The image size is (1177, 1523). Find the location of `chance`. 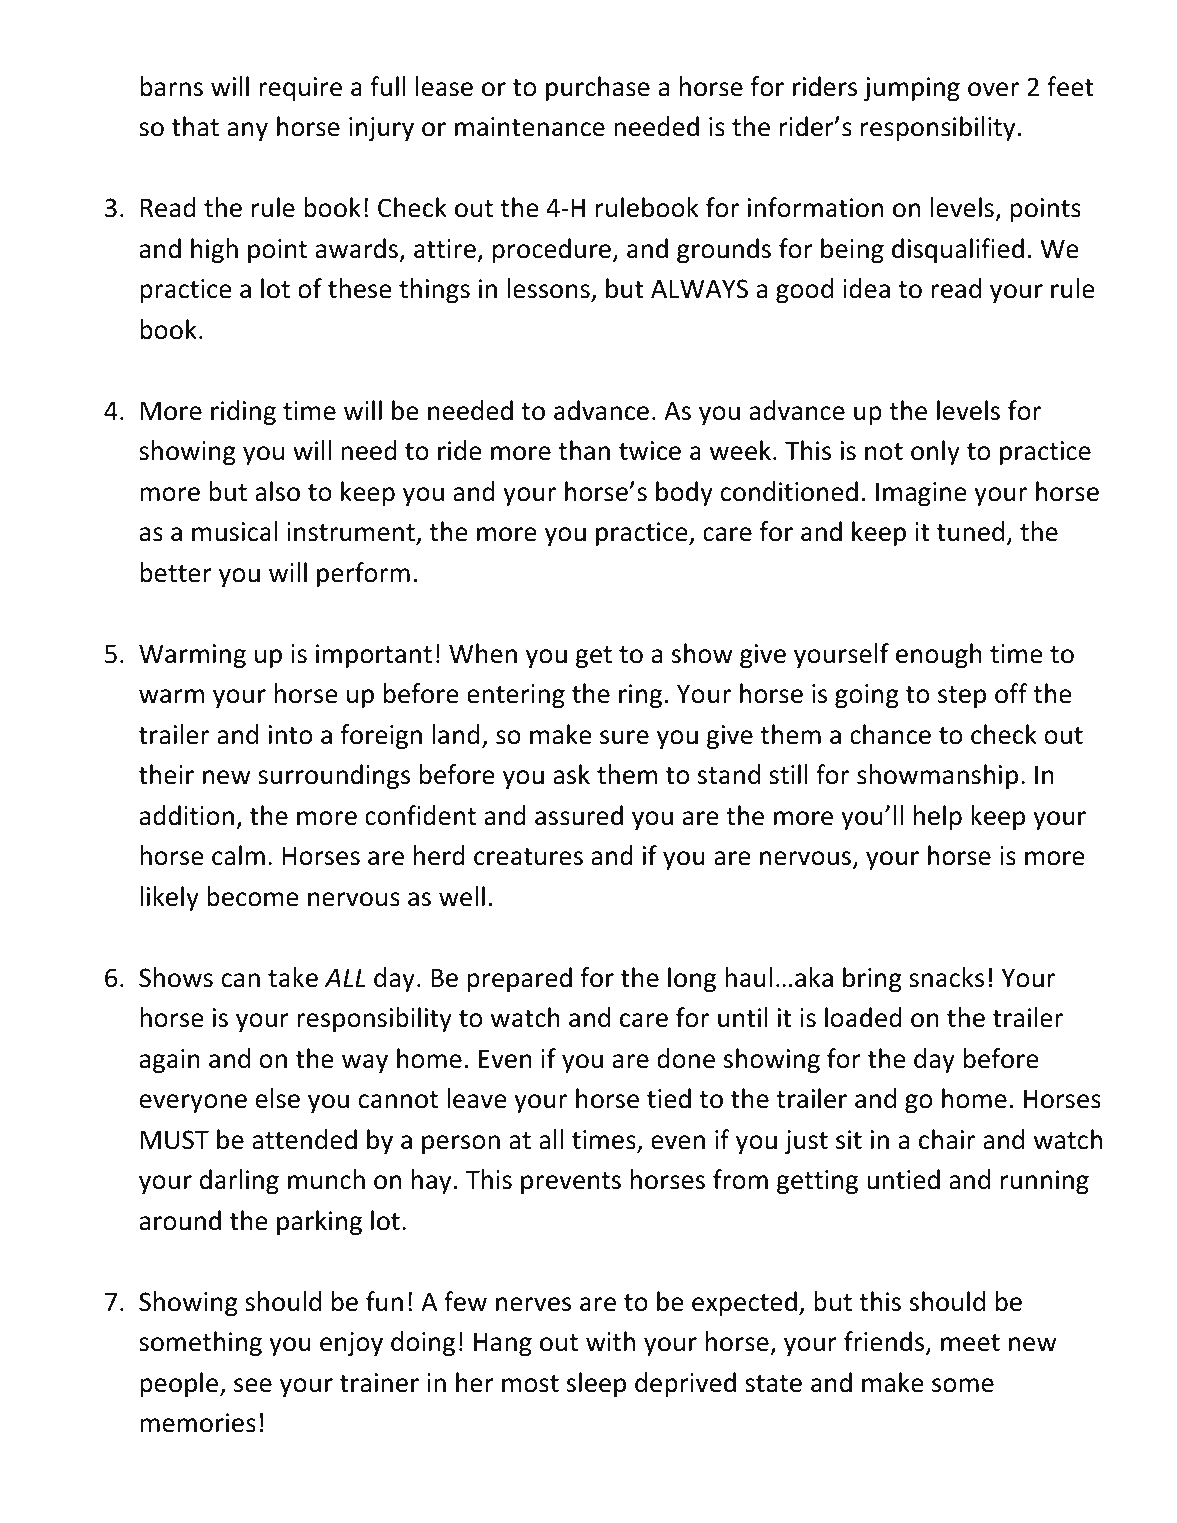

chance is located at coordinates (890, 734).
